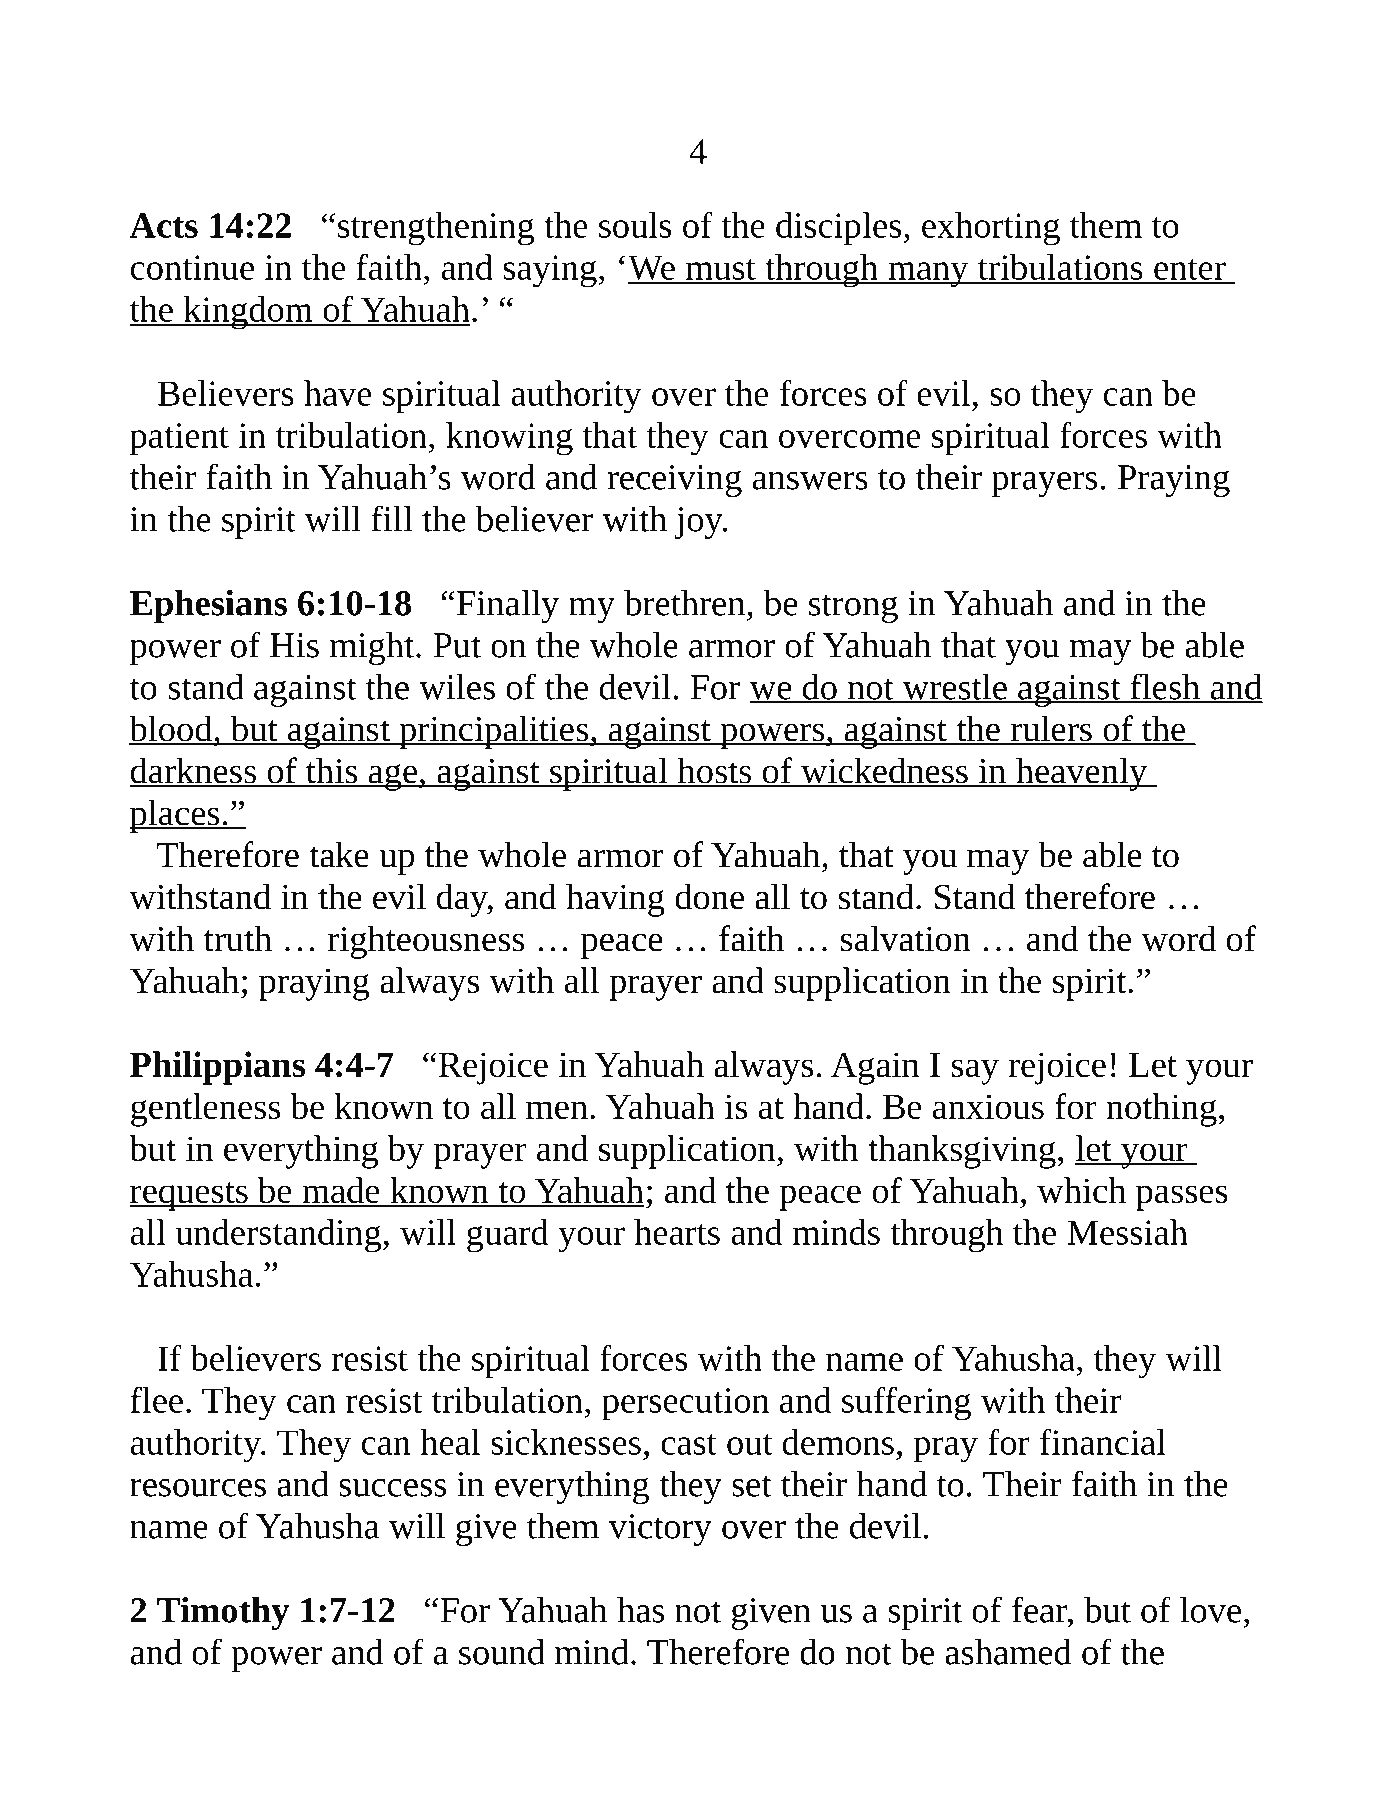  I want to click on Timothy, so click(223, 1613).
